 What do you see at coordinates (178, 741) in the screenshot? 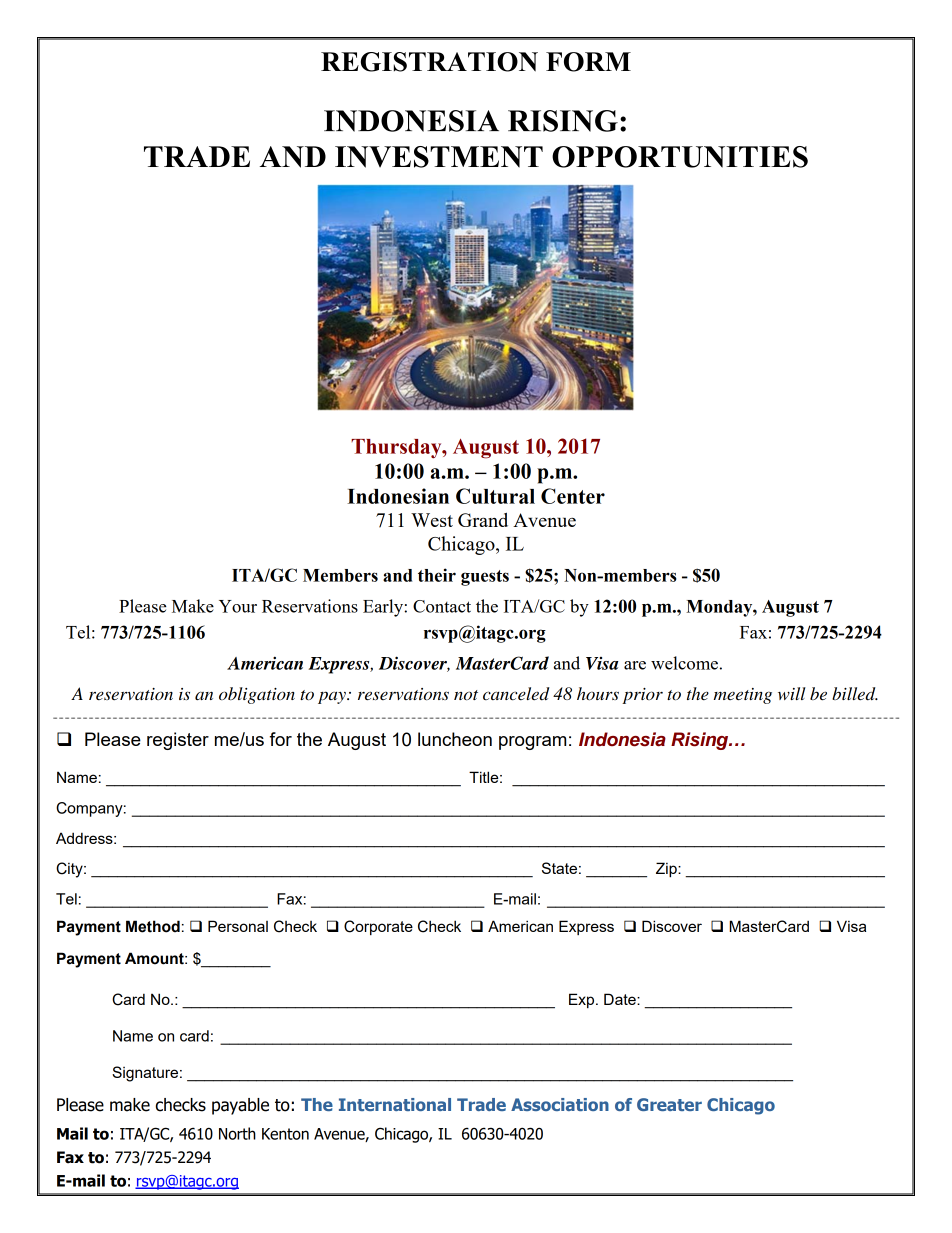
I see `register` at bounding box center [178, 741].
